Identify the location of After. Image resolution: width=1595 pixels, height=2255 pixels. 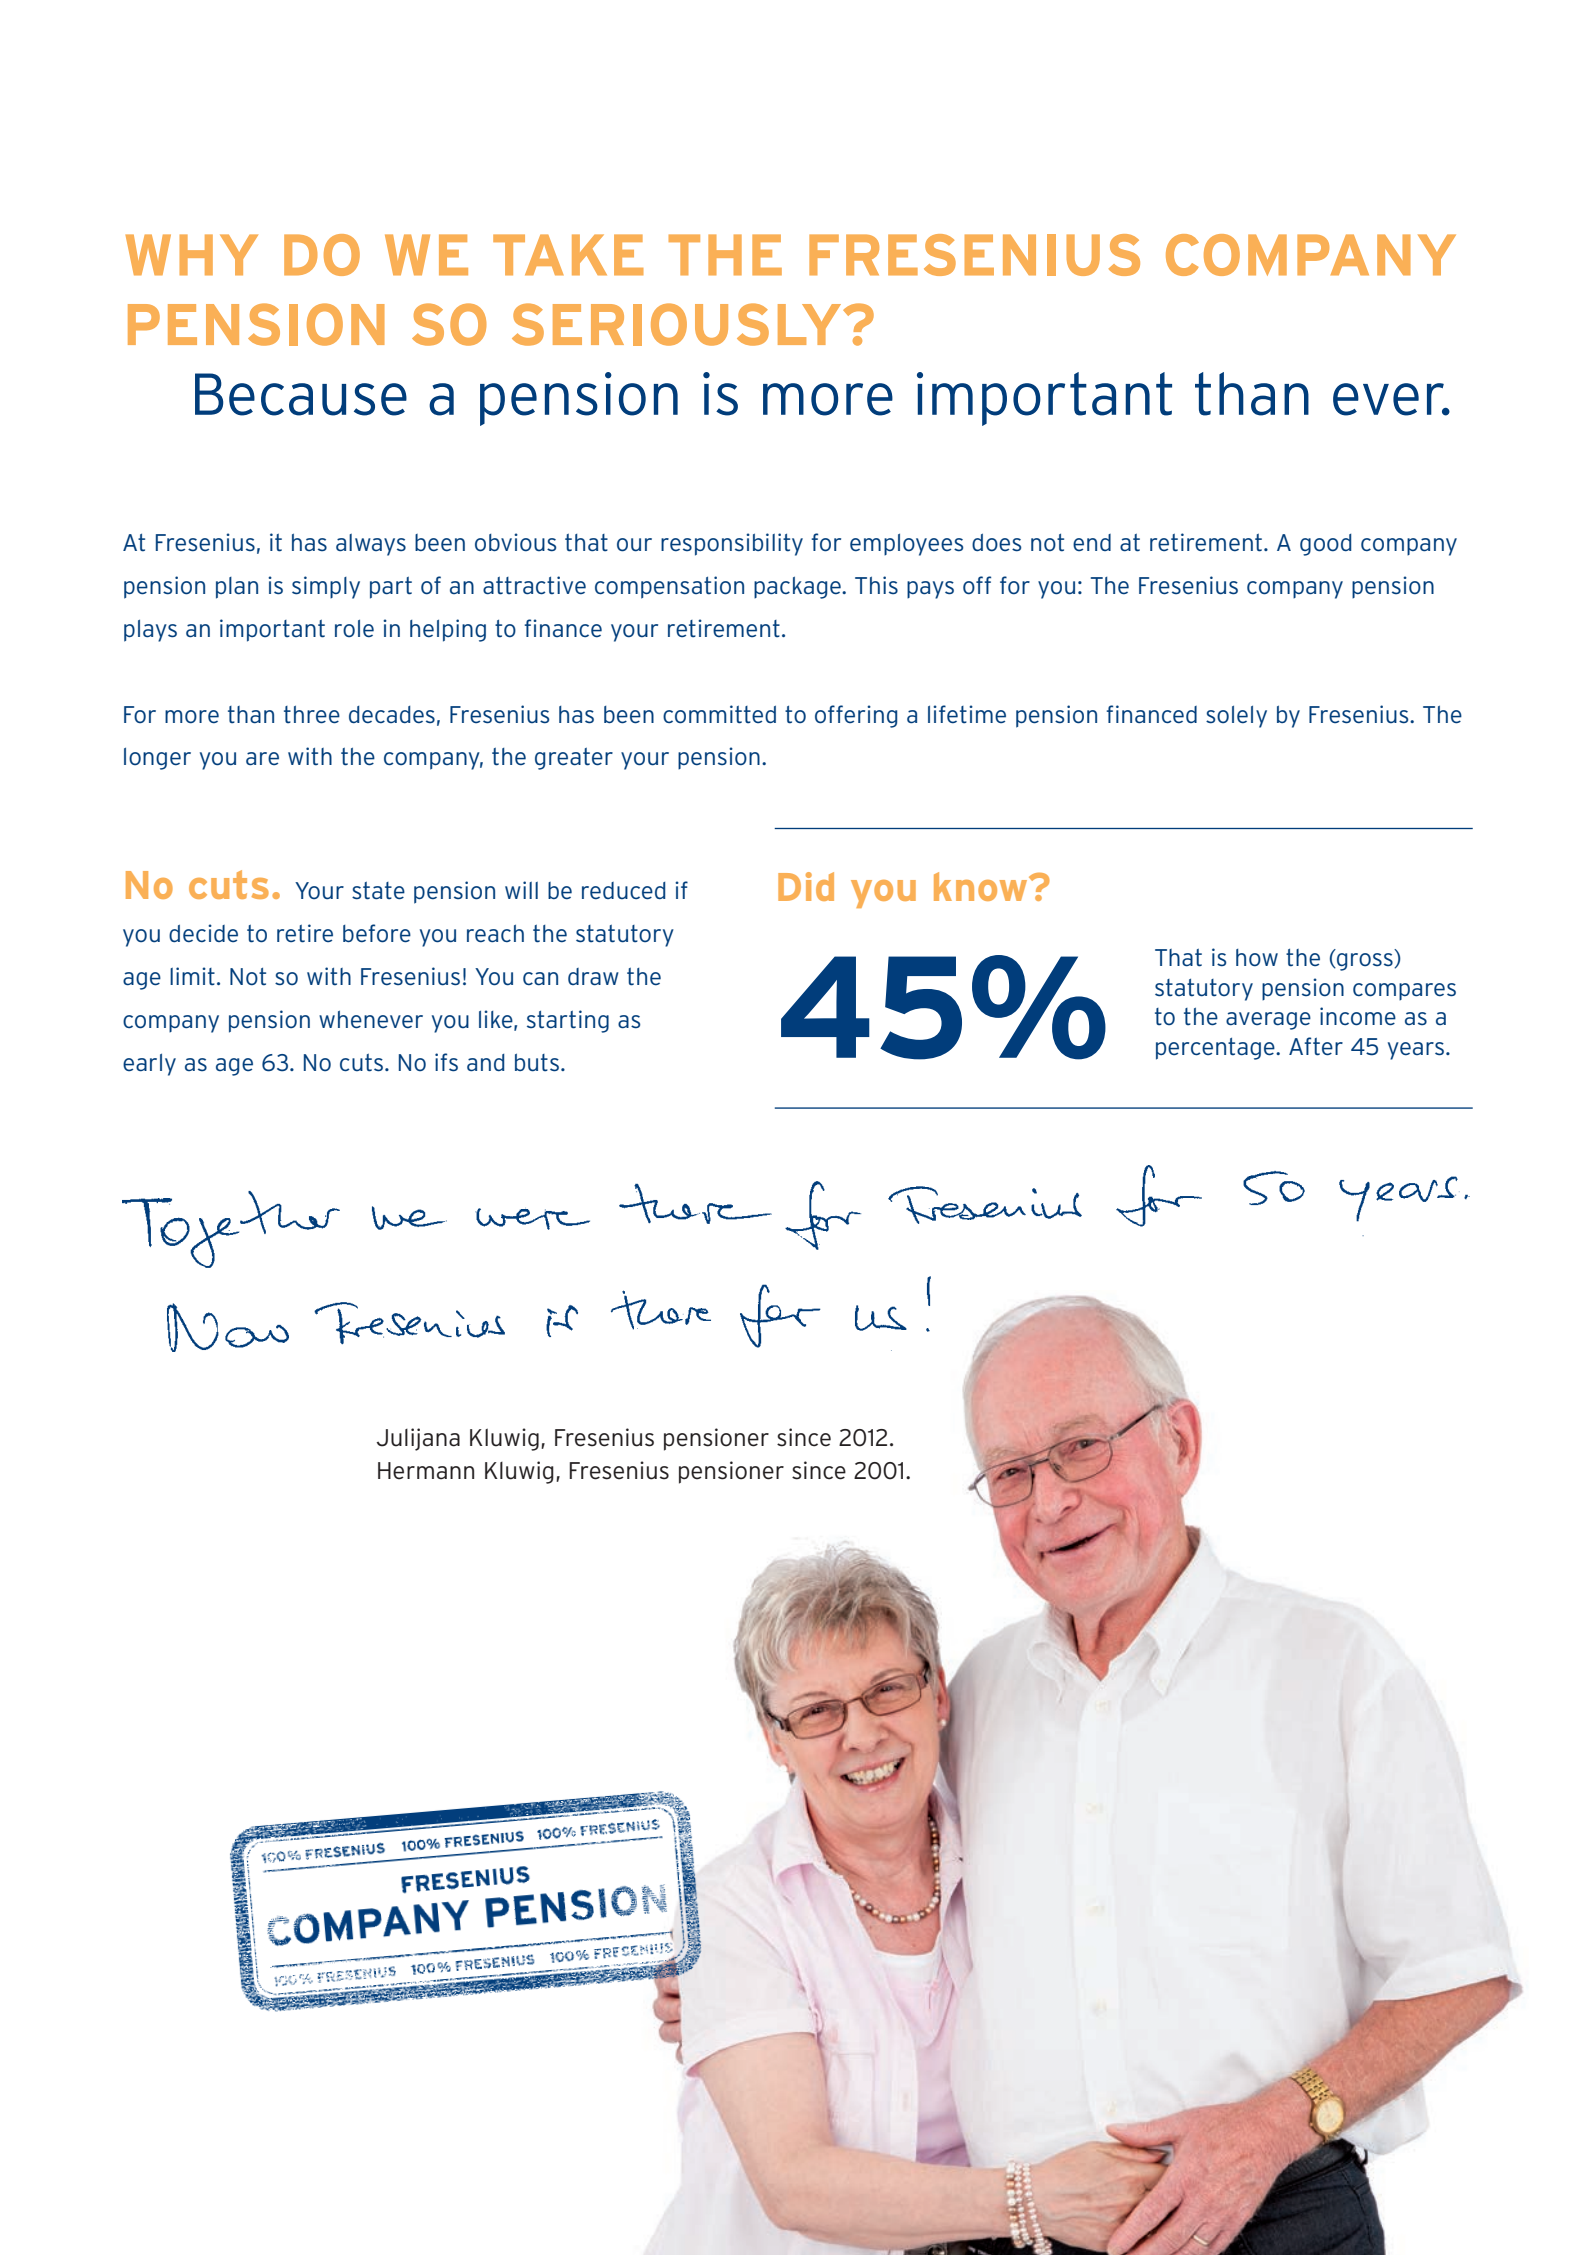
(1316, 1046).
